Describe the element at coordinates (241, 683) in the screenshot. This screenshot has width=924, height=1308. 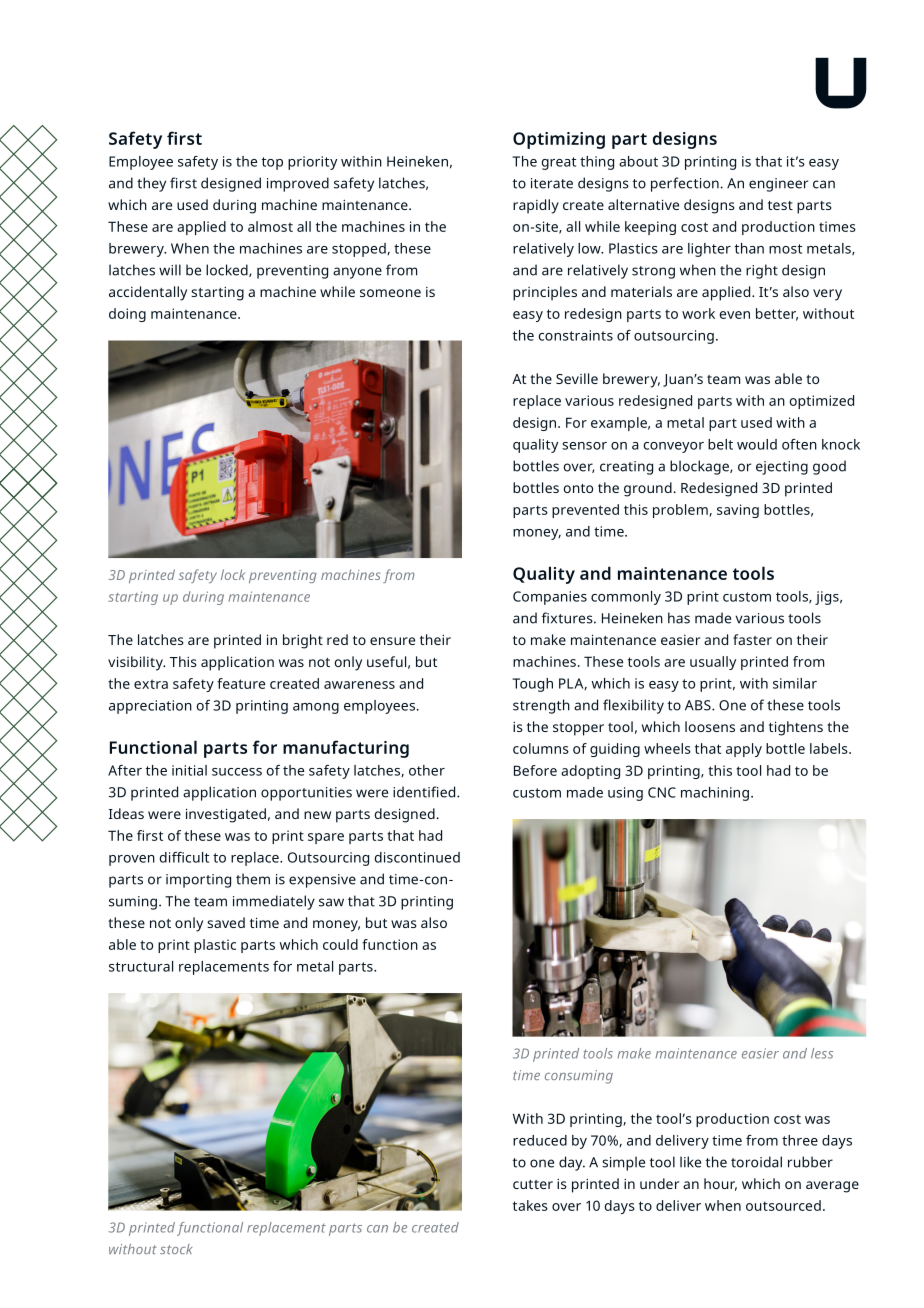
I see `feature` at that location.
